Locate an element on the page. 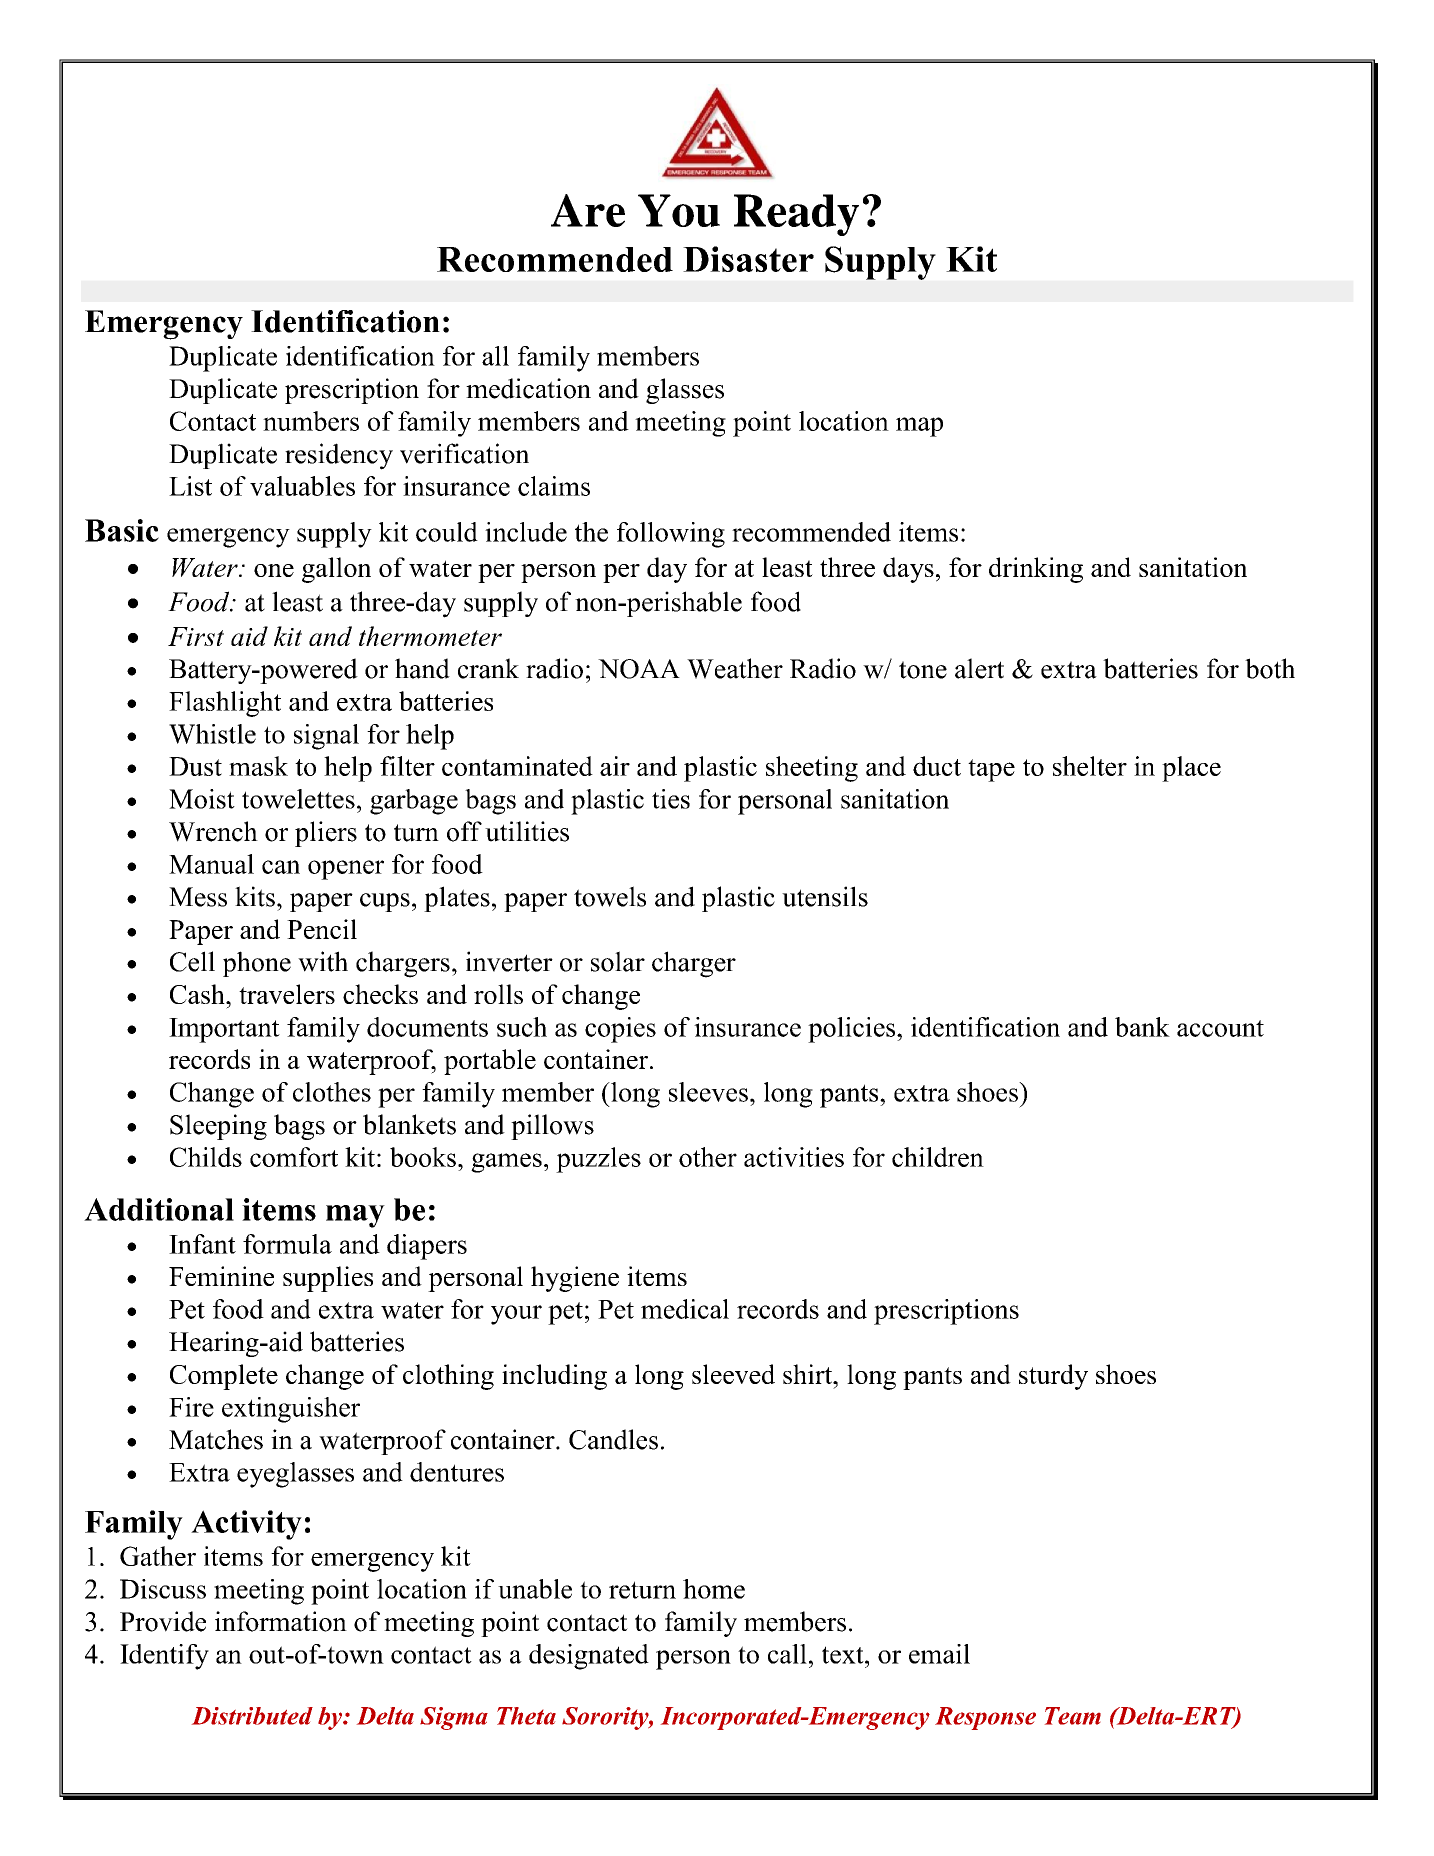 The image size is (1434, 1856). other is located at coordinates (708, 1157).
